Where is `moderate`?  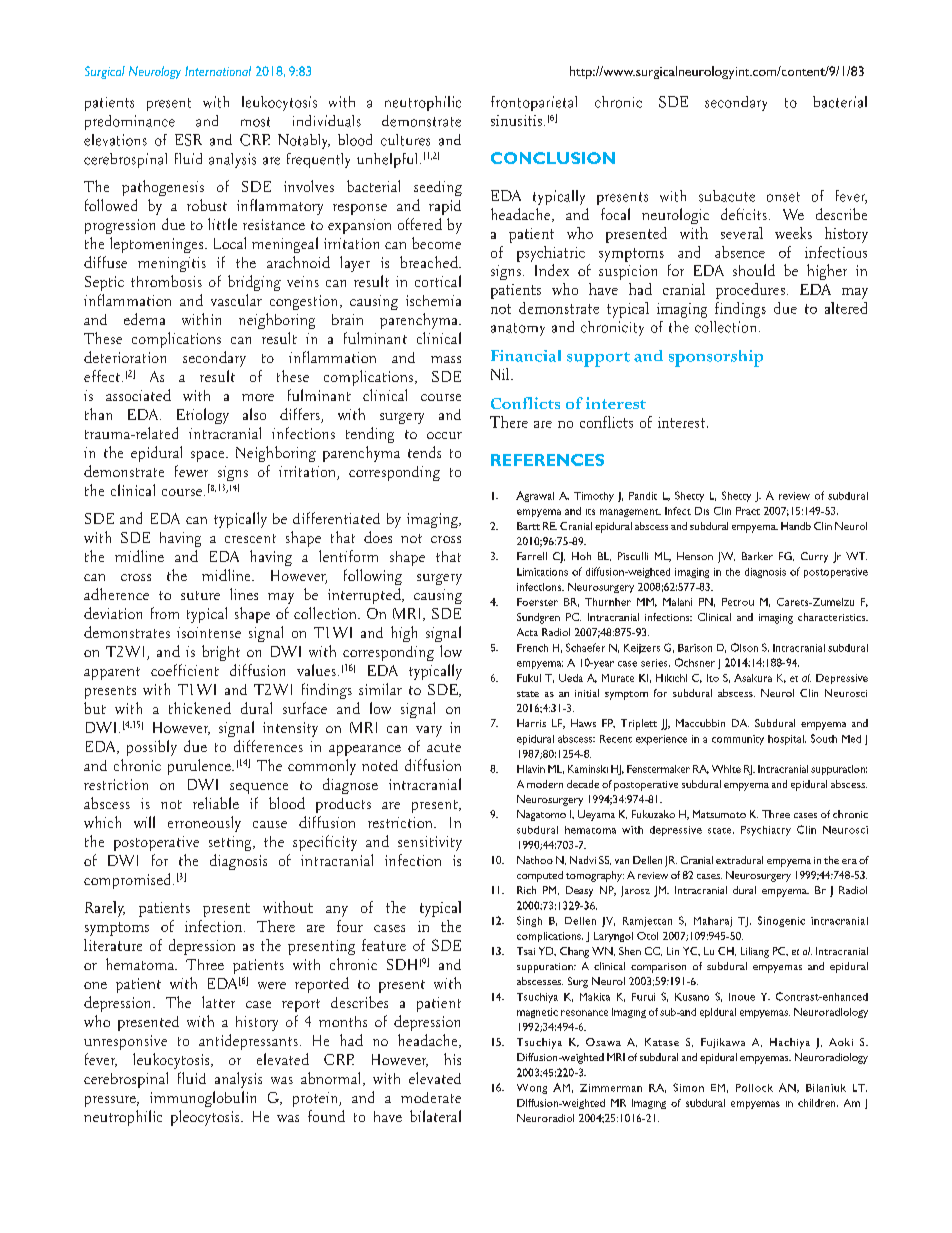
moderate is located at coordinates (431, 1097).
